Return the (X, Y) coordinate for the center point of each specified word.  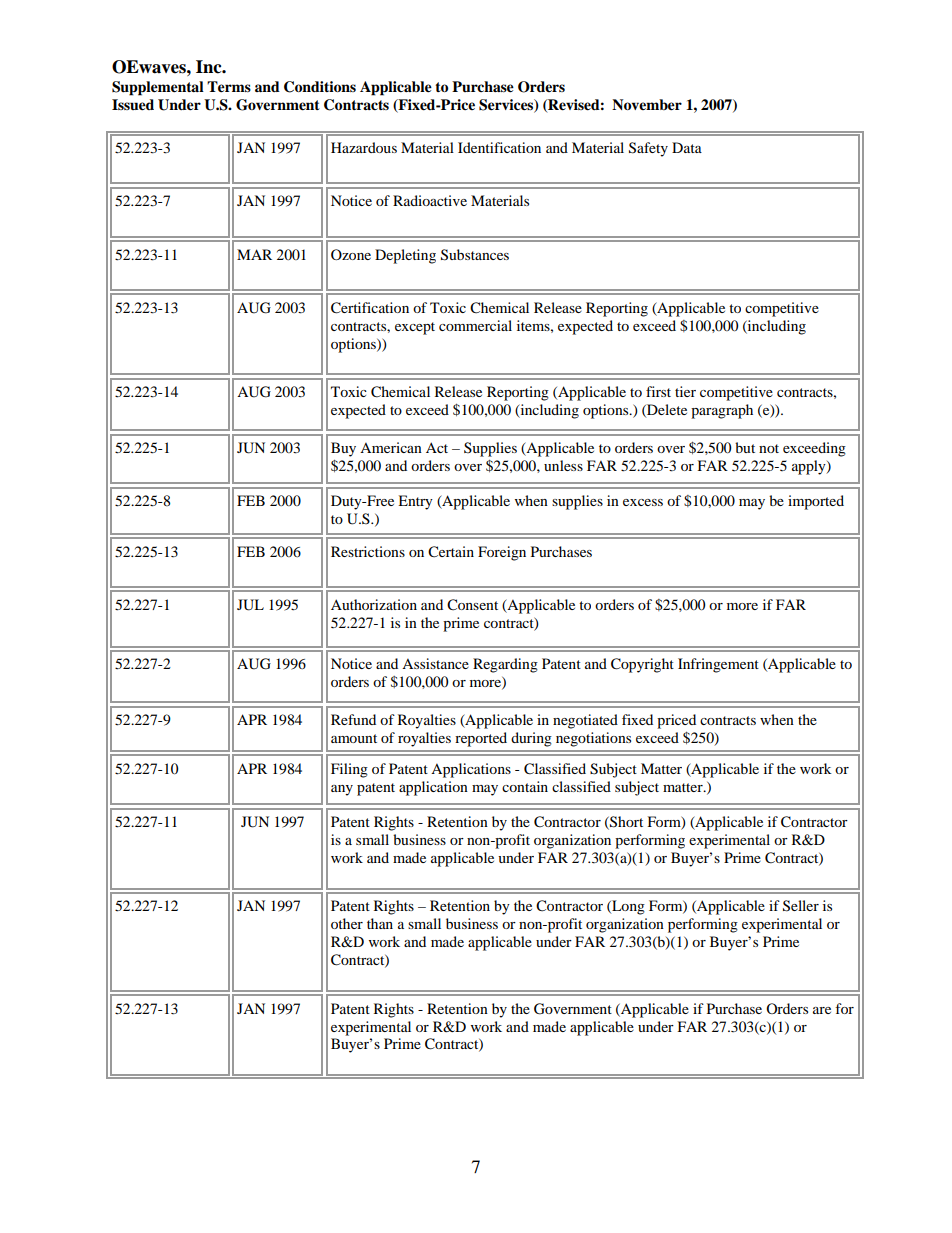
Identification (499, 147)
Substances (475, 255)
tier (685, 391)
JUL (250, 605)
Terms (229, 87)
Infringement (718, 665)
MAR (254, 254)
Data (687, 147)
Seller (801, 906)
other (347, 923)
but (745, 447)
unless (563, 465)
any (342, 790)
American (391, 447)
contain (525, 786)
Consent (472, 605)
